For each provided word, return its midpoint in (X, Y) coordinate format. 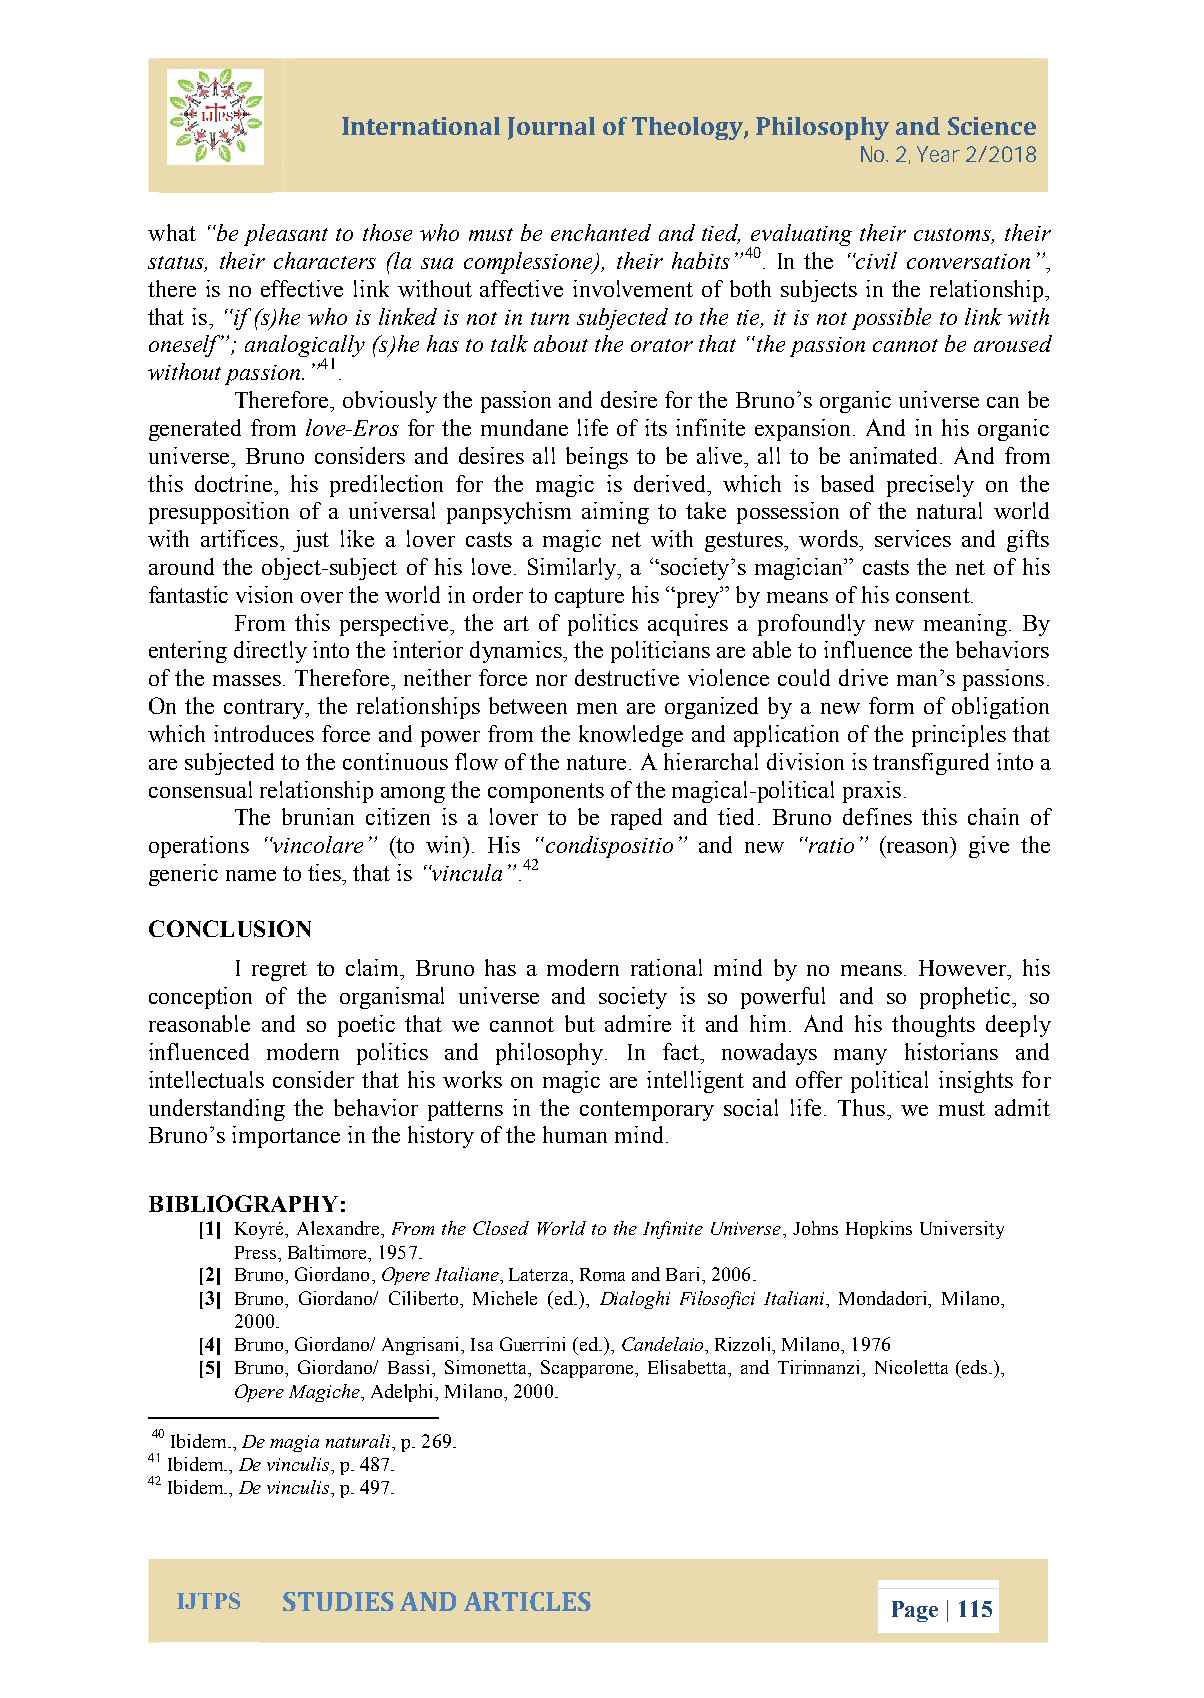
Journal (551, 128)
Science (992, 126)
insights (976, 1082)
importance (286, 1137)
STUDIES (338, 1601)
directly (270, 652)
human (575, 1134)
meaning (965, 625)
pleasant (286, 235)
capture (589, 598)
